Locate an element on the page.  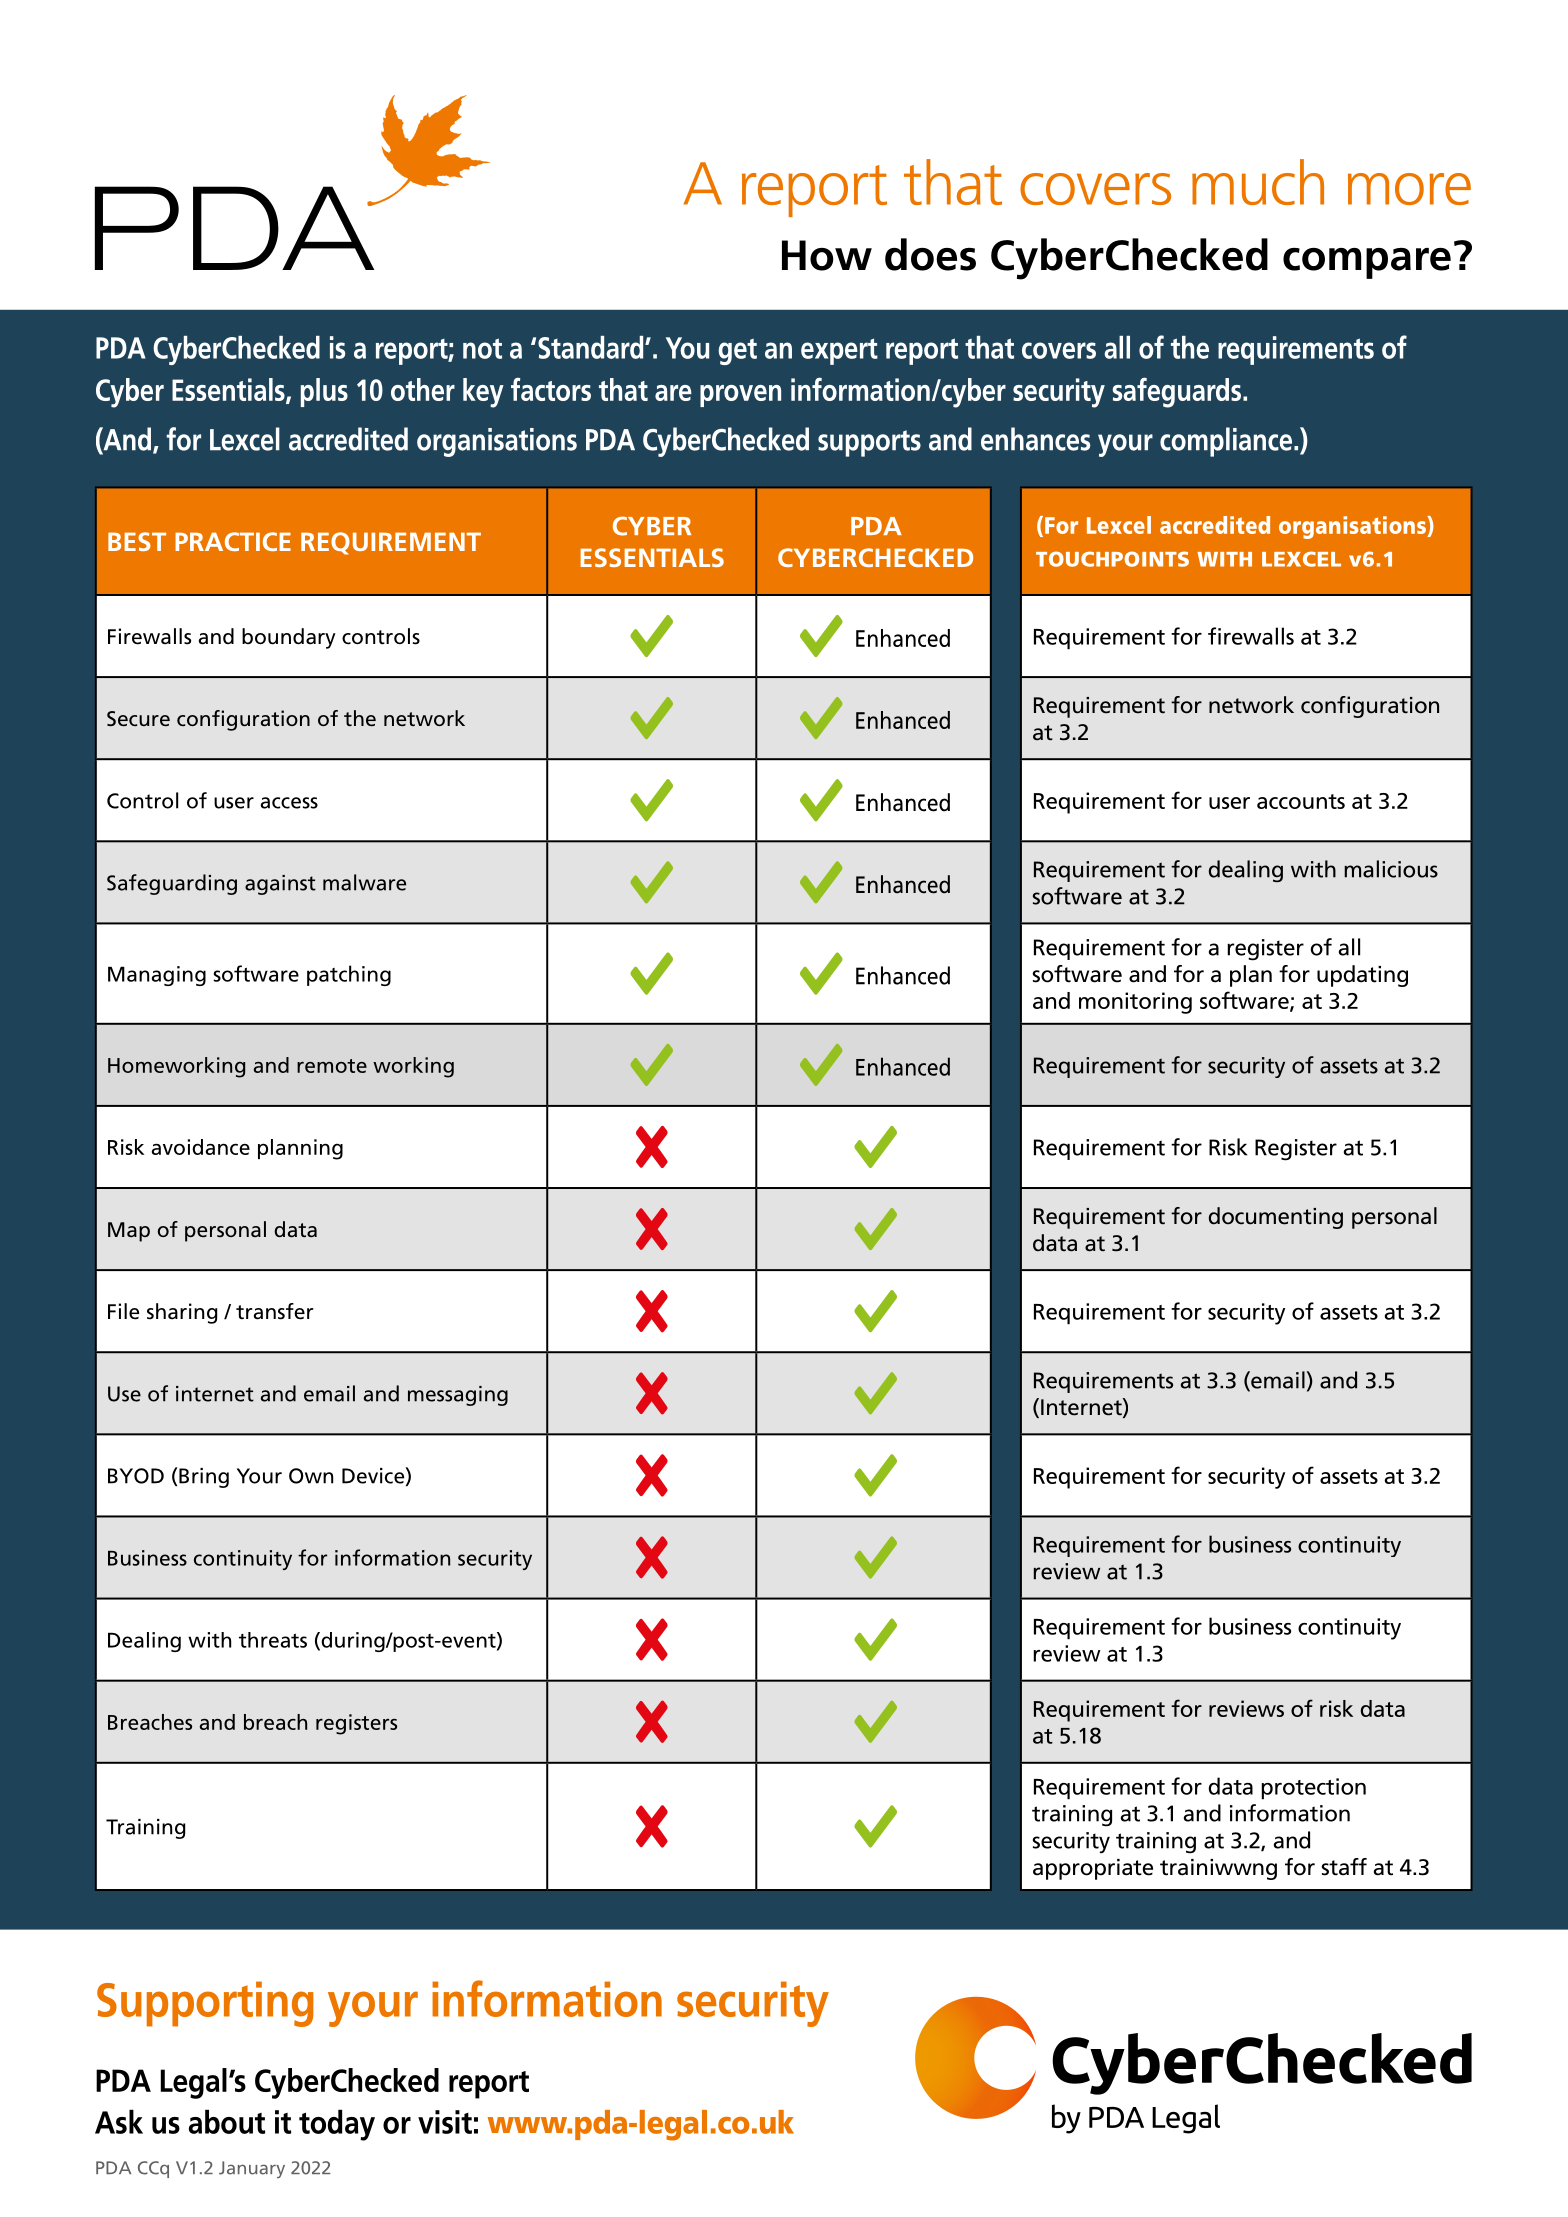
much is located at coordinates (1258, 182).
